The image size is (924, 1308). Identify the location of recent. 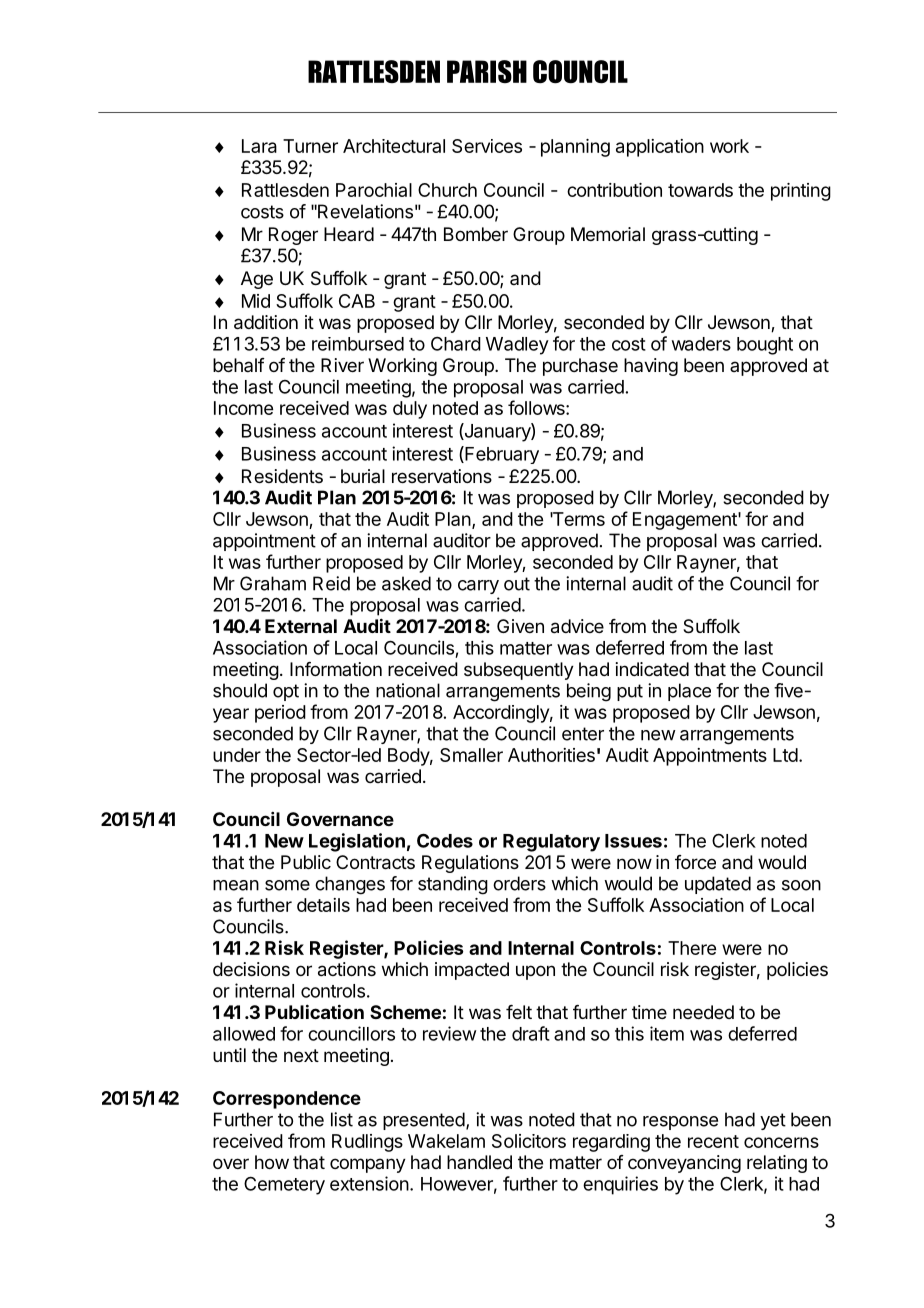
(713, 1141).
